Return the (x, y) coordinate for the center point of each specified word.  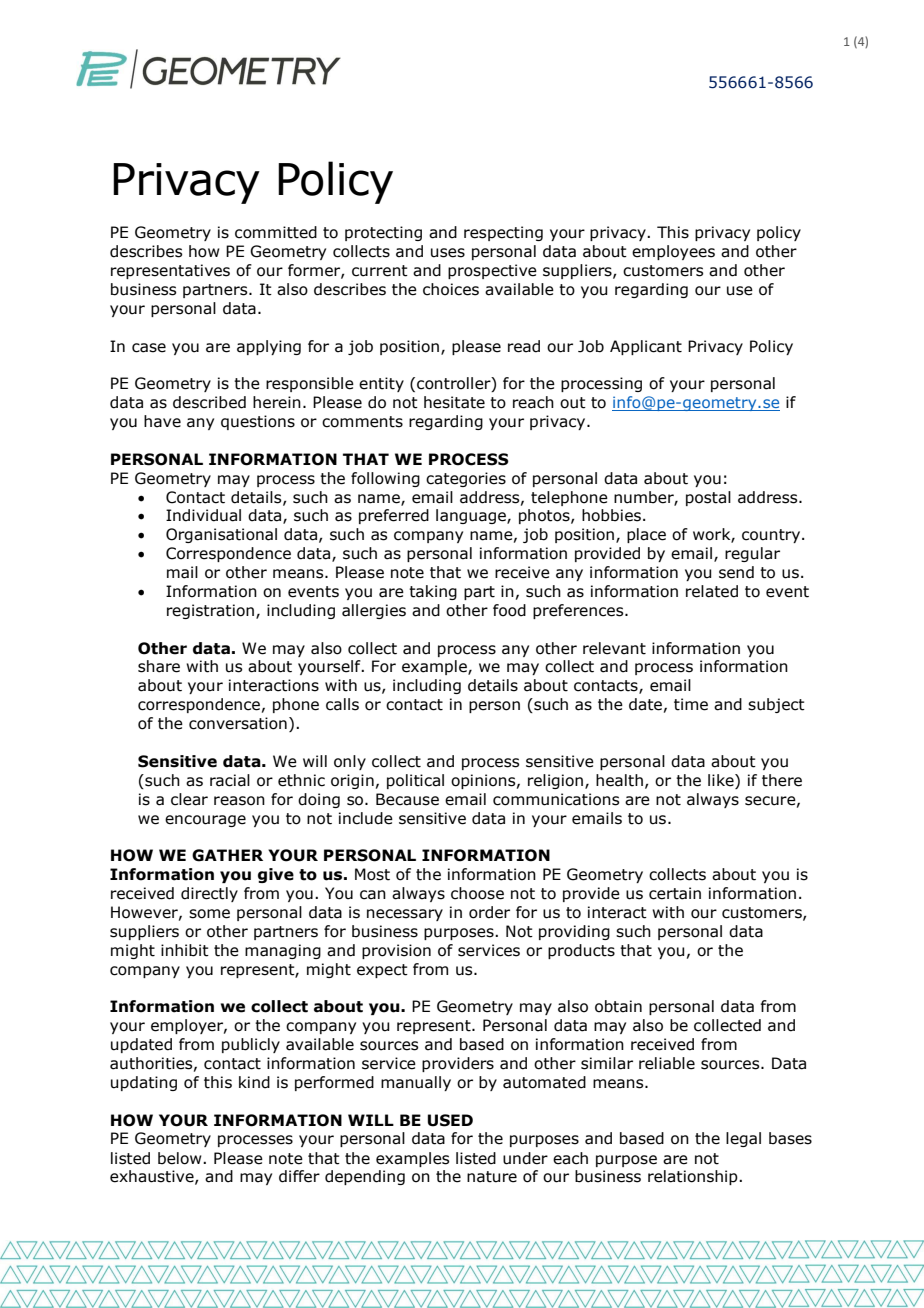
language (472, 516)
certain (675, 893)
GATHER (227, 855)
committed (276, 232)
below (181, 1158)
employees (673, 252)
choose (477, 893)
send (736, 572)
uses (448, 253)
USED (450, 1120)
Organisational (221, 535)
